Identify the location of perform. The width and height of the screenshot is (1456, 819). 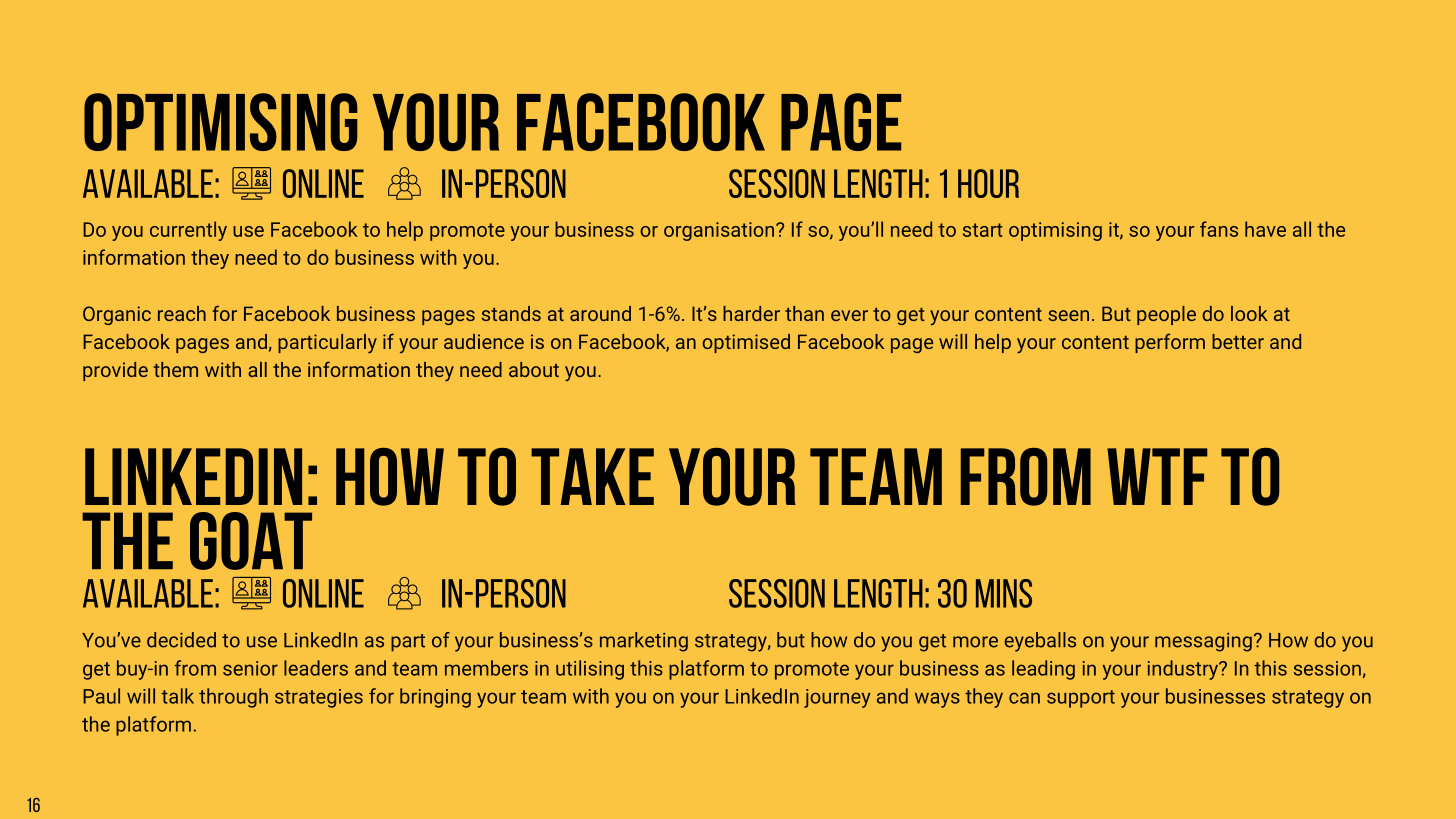
(1170, 343).
